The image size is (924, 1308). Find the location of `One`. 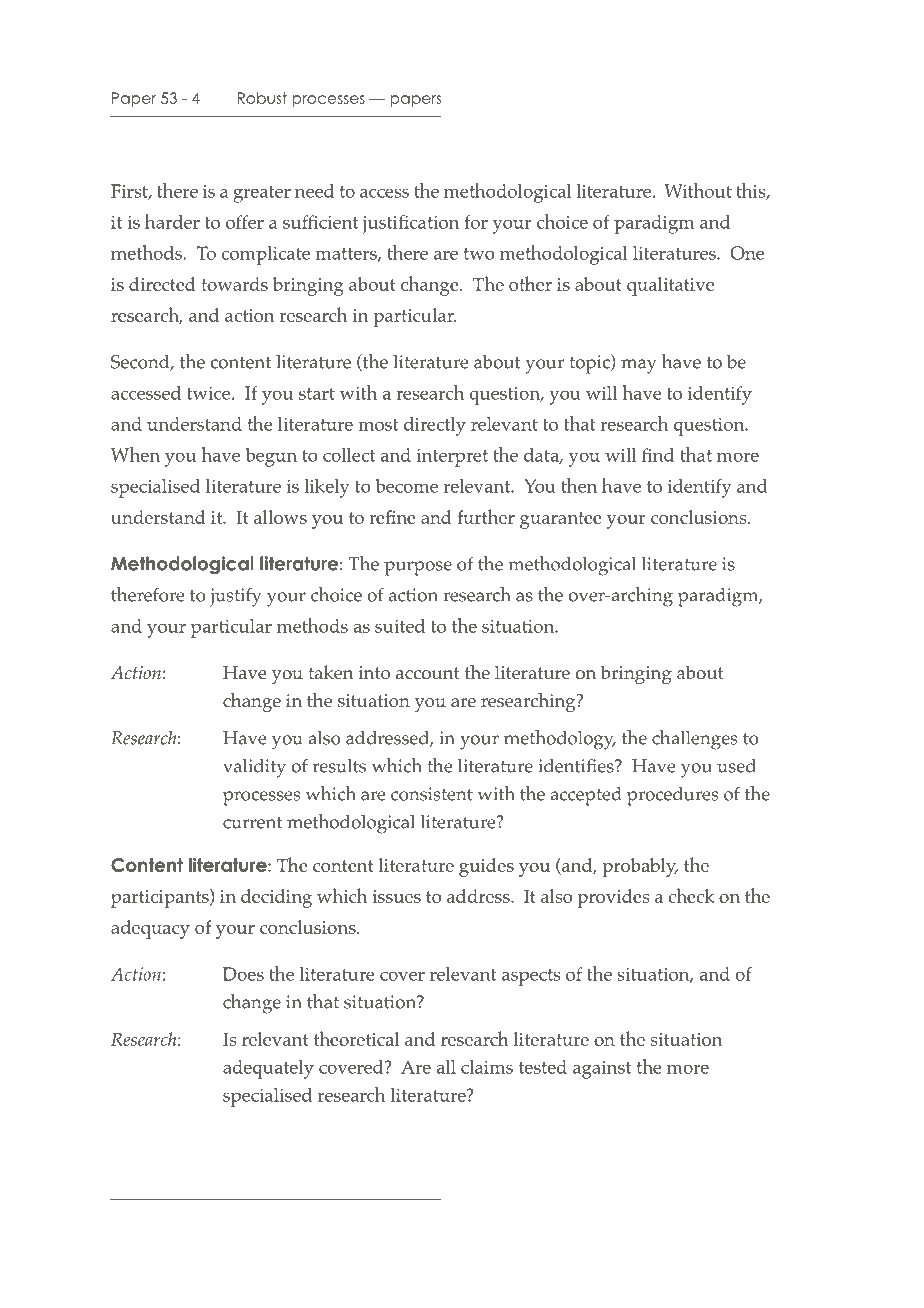

One is located at coordinates (747, 253).
